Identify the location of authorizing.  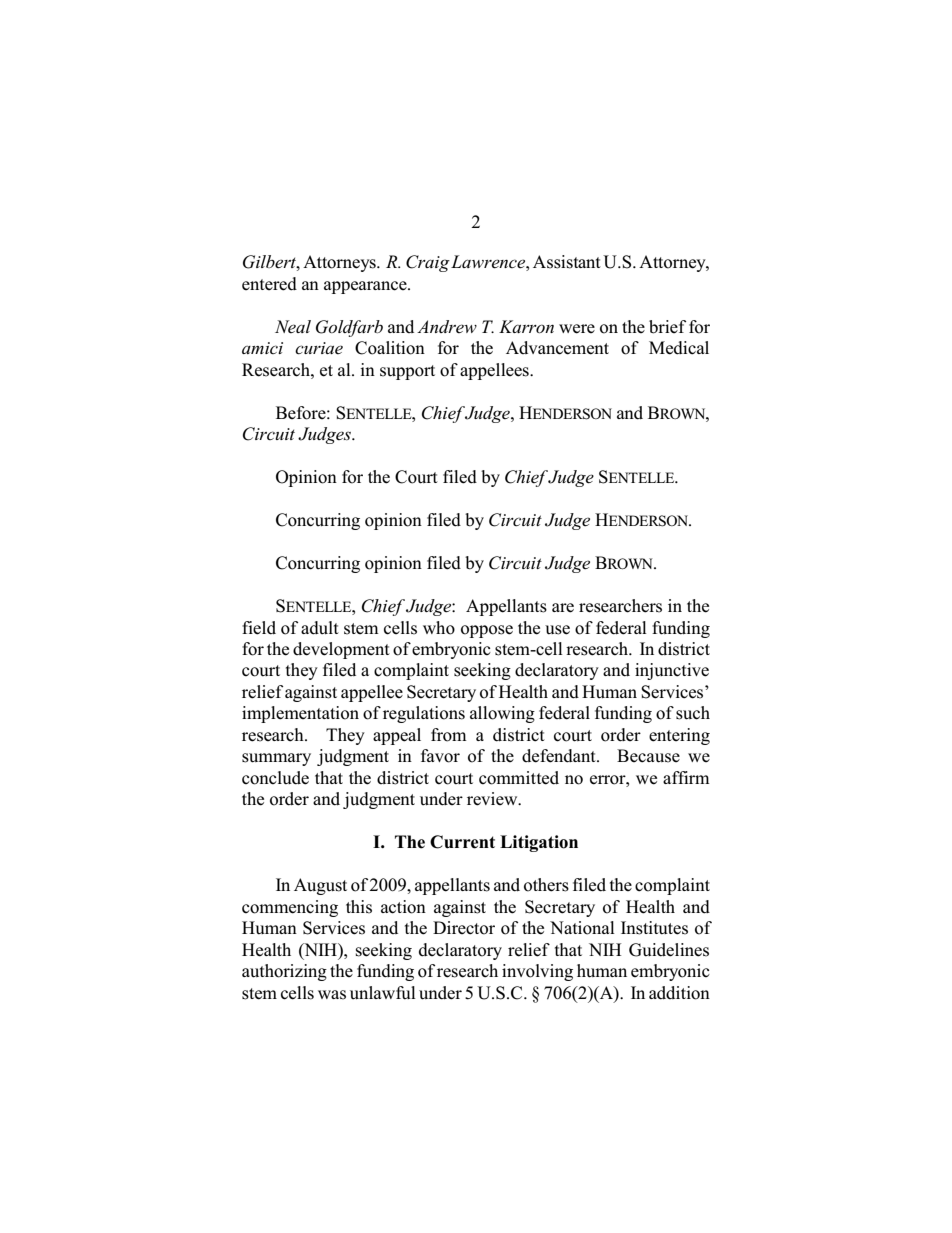
(284, 972).
